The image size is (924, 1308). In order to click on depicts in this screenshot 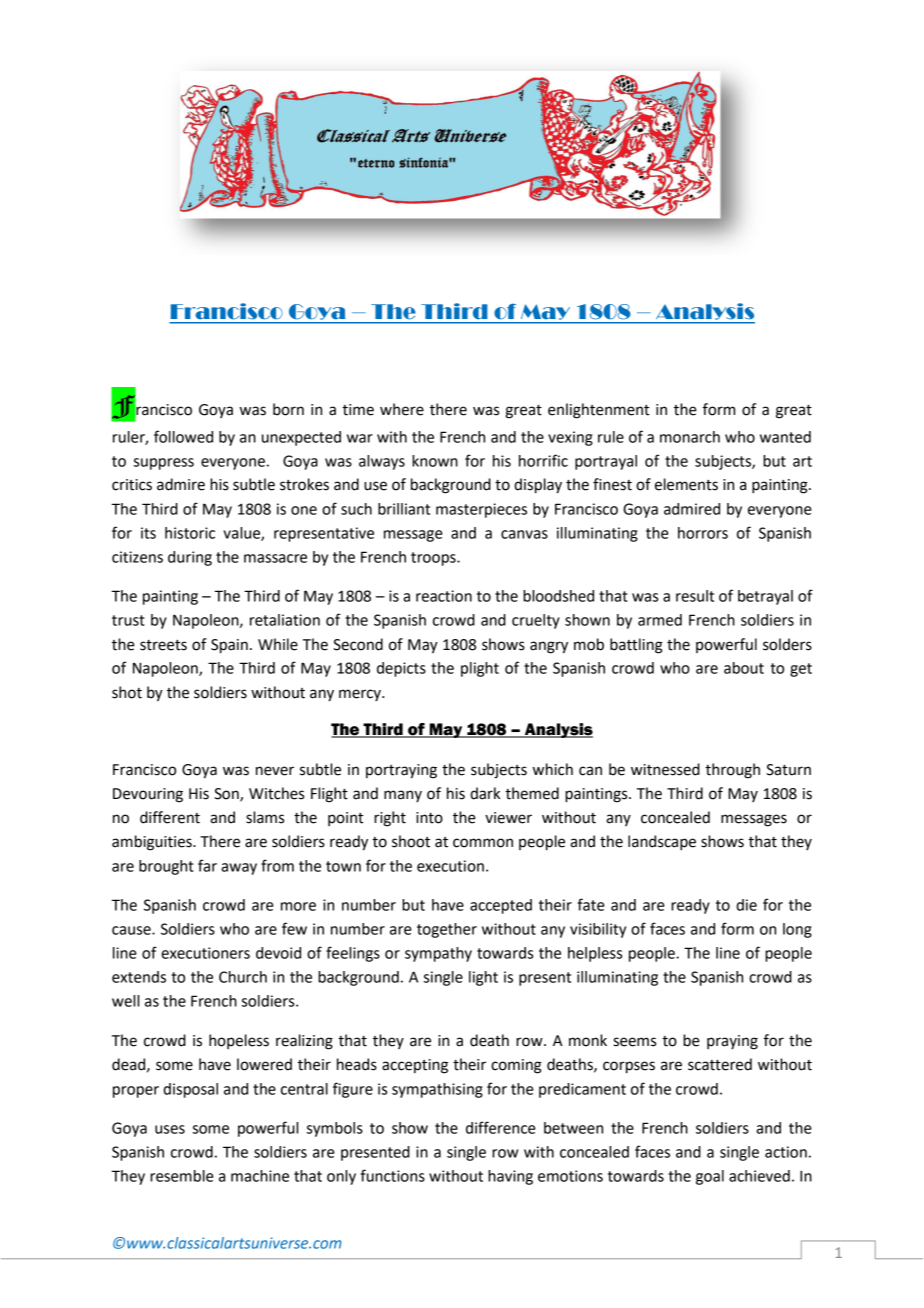, I will do `click(401, 669)`.
